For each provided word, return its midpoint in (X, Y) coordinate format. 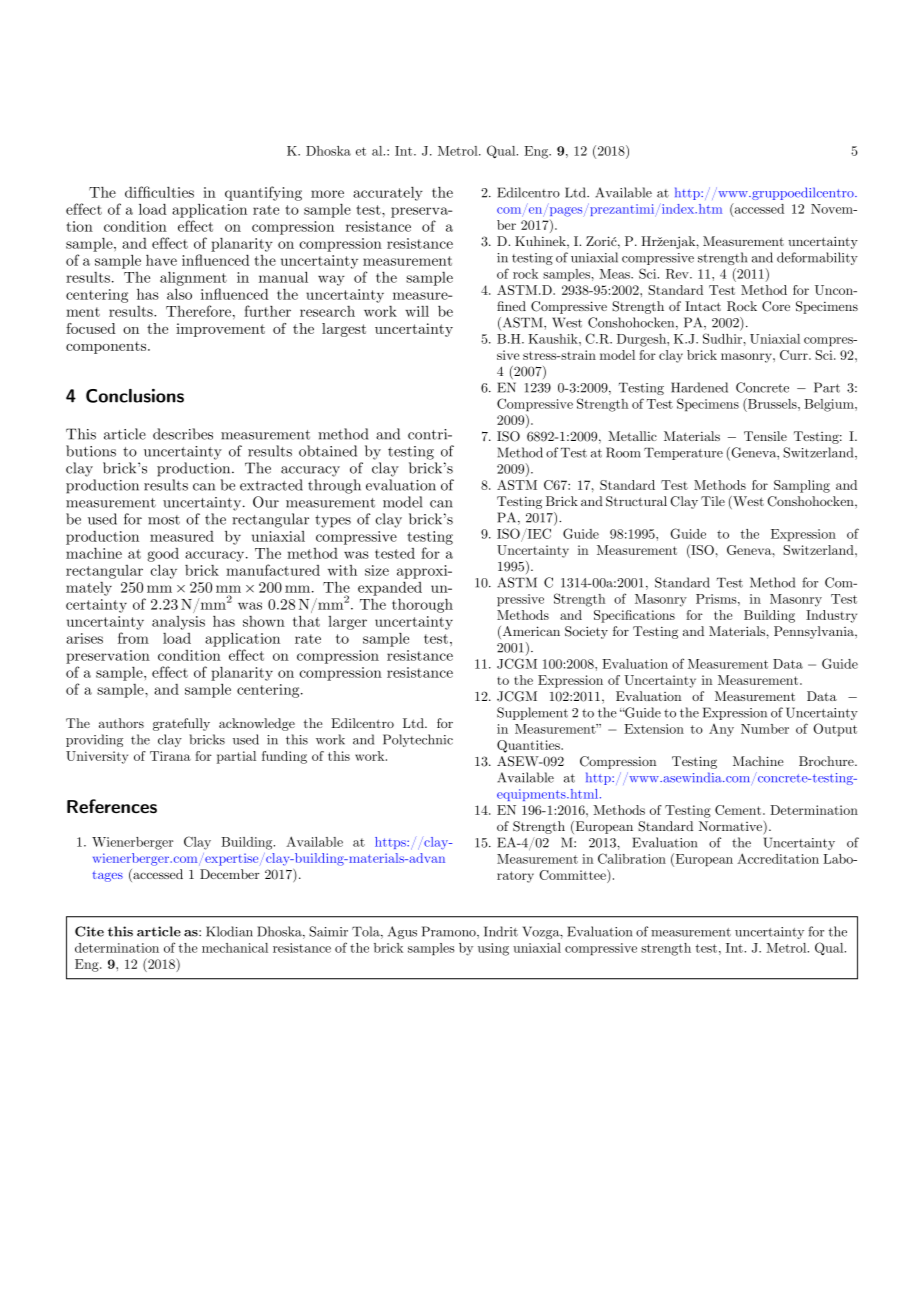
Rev (678, 274)
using (493, 949)
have (161, 260)
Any (721, 730)
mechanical (235, 948)
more (327, 194)
